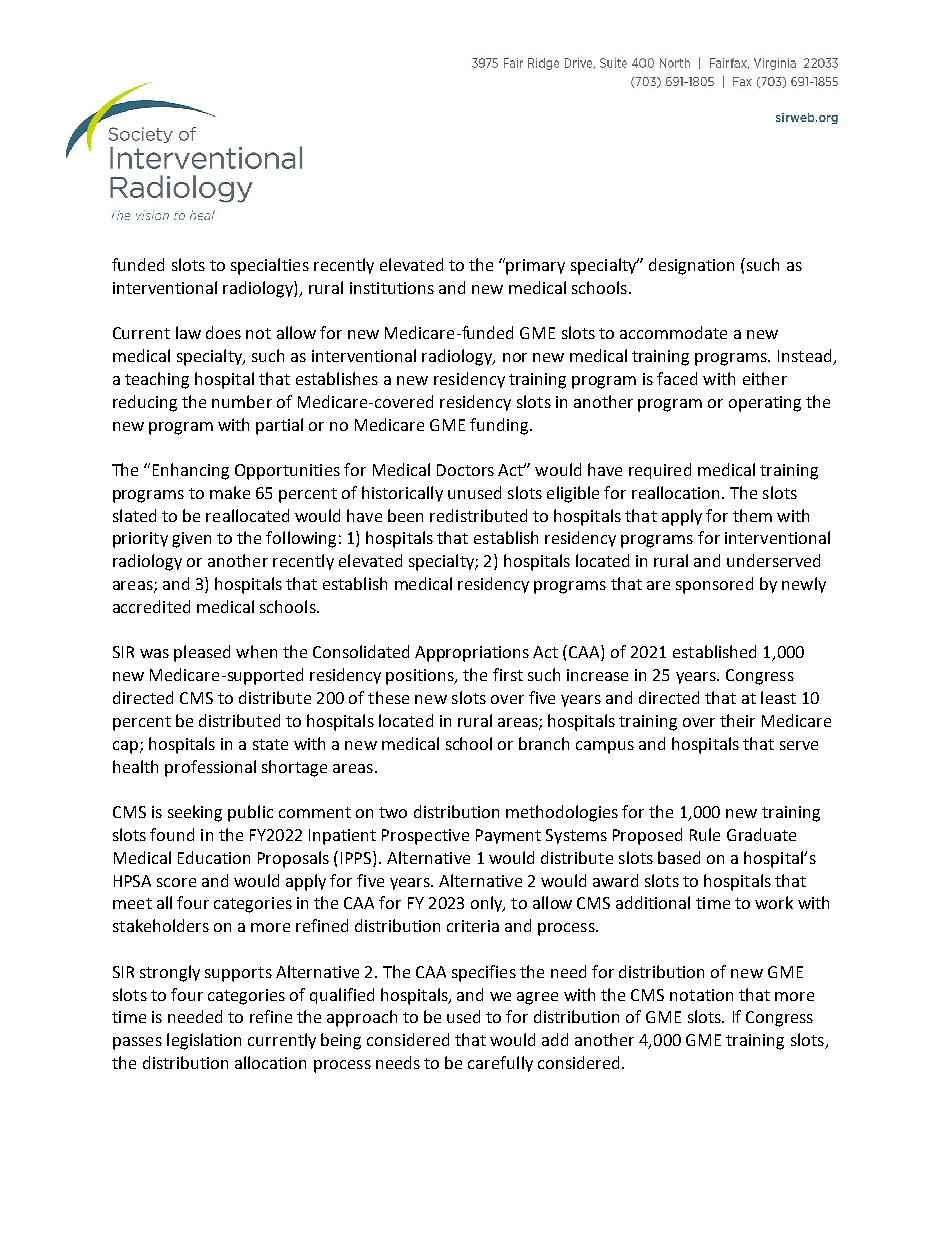  Describe the element at coordinates (204, 1041) in the document. I see `legislation` at that location.
